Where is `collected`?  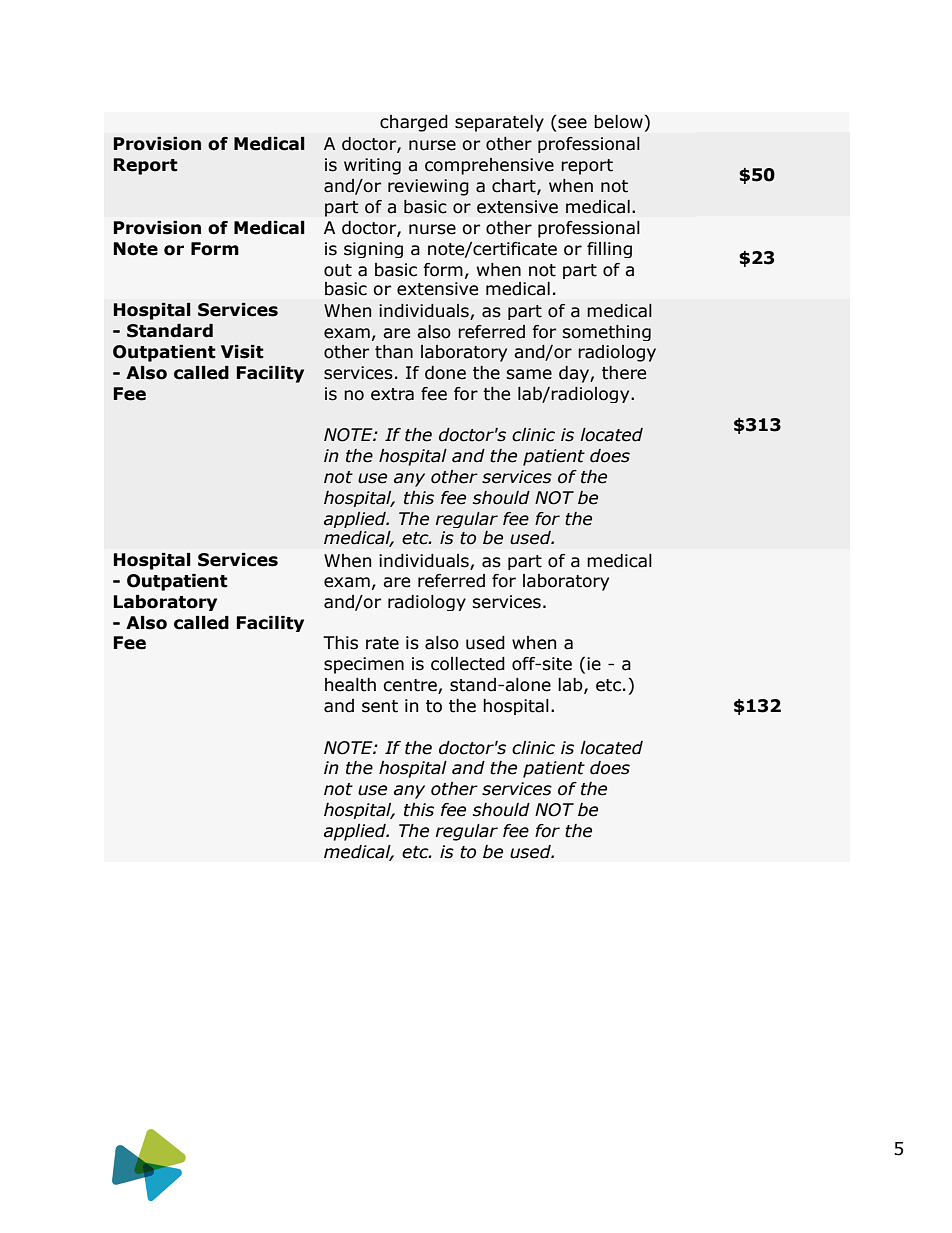 collected is located at coordinates (468, 664).
